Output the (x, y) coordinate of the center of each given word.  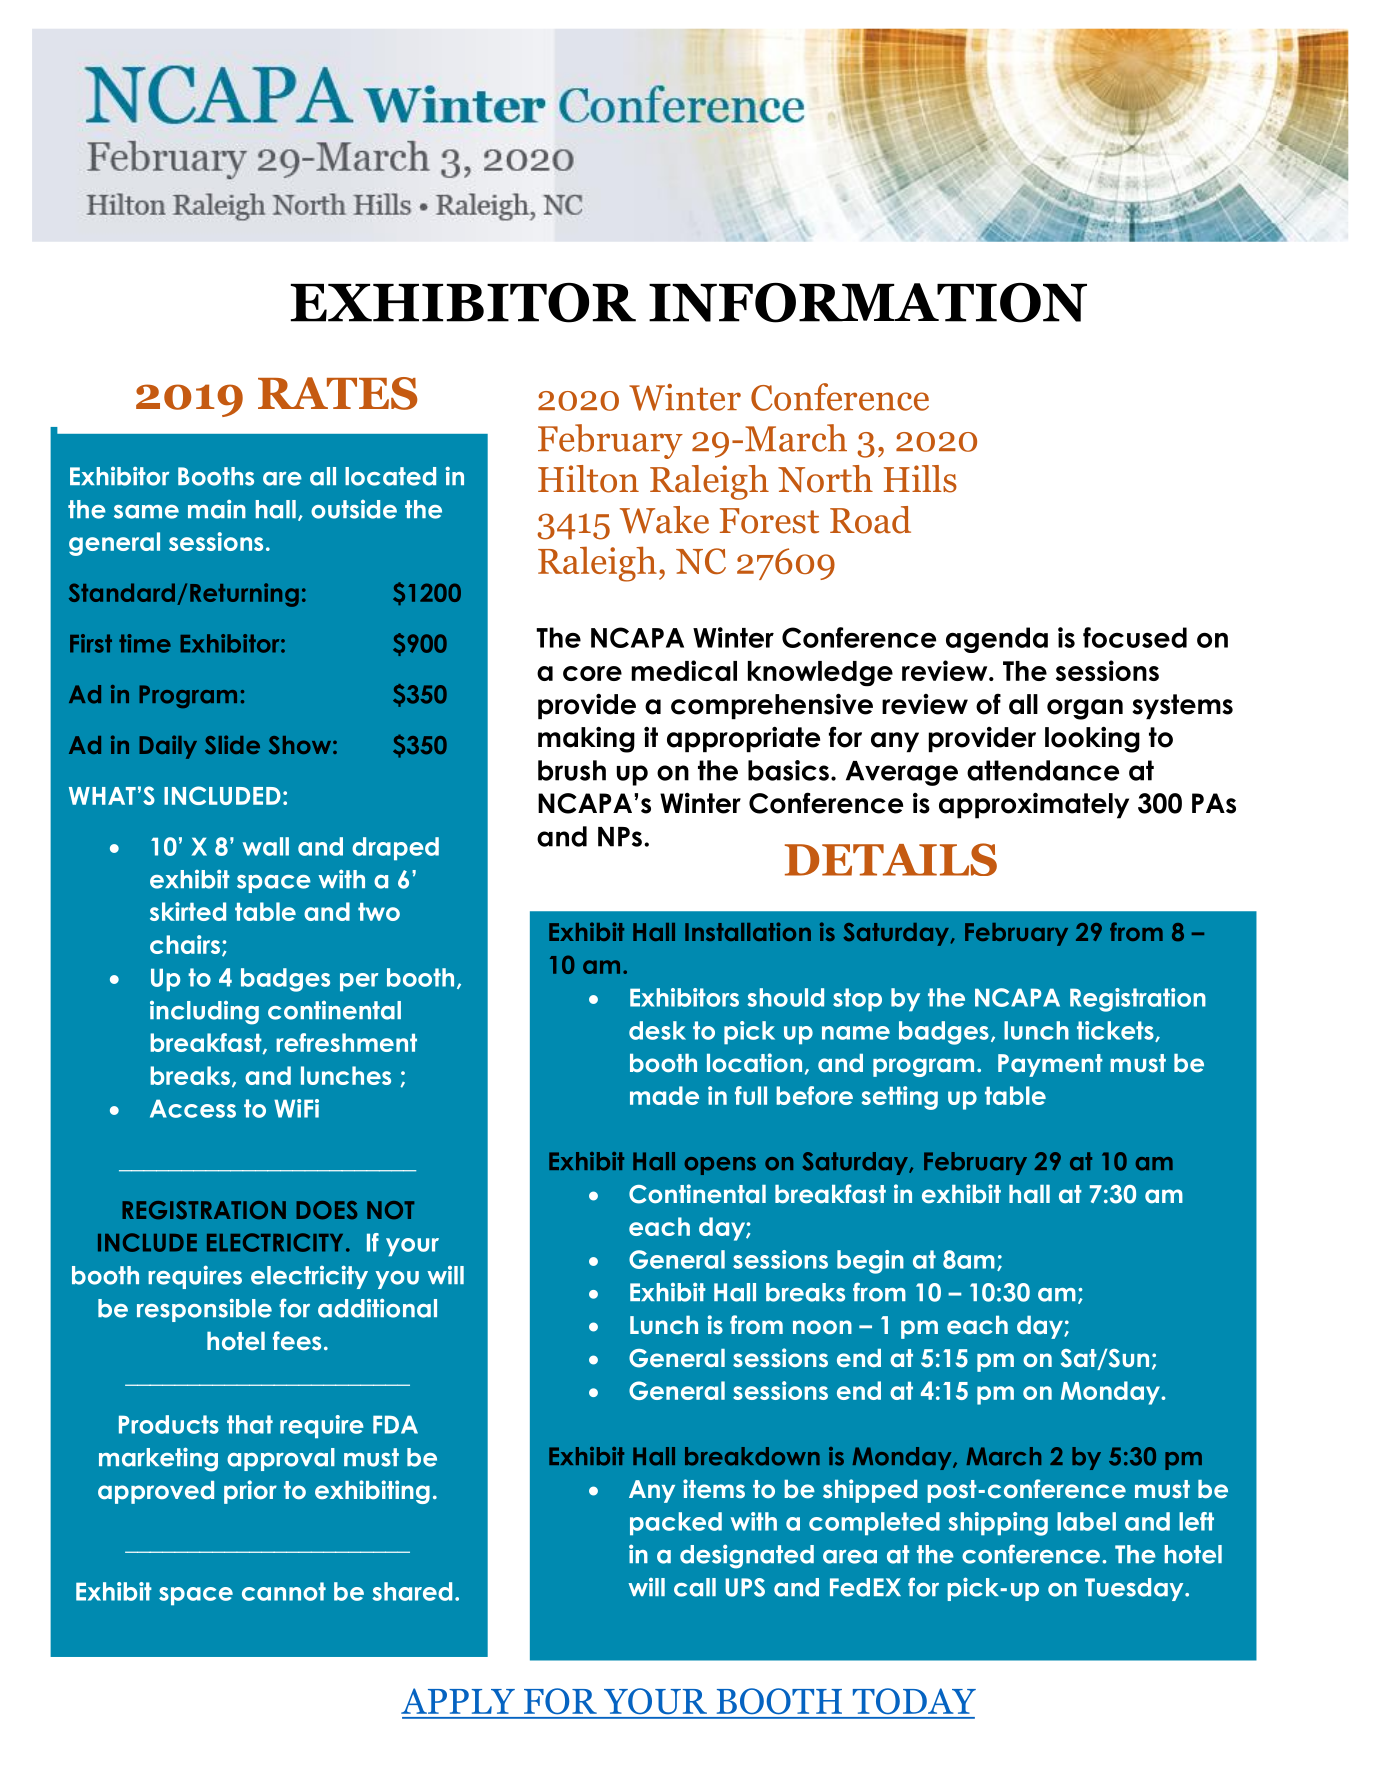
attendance (1043, 770)
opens (720, 1166)
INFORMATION (868, 303)
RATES (338, 393)
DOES (327, 1210)
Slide (232, 744)
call (695, 1587)
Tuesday (1135, 1589)
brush (572, 770)
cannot (284, 1591)
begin (870, 1262)
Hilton (588, 479)
